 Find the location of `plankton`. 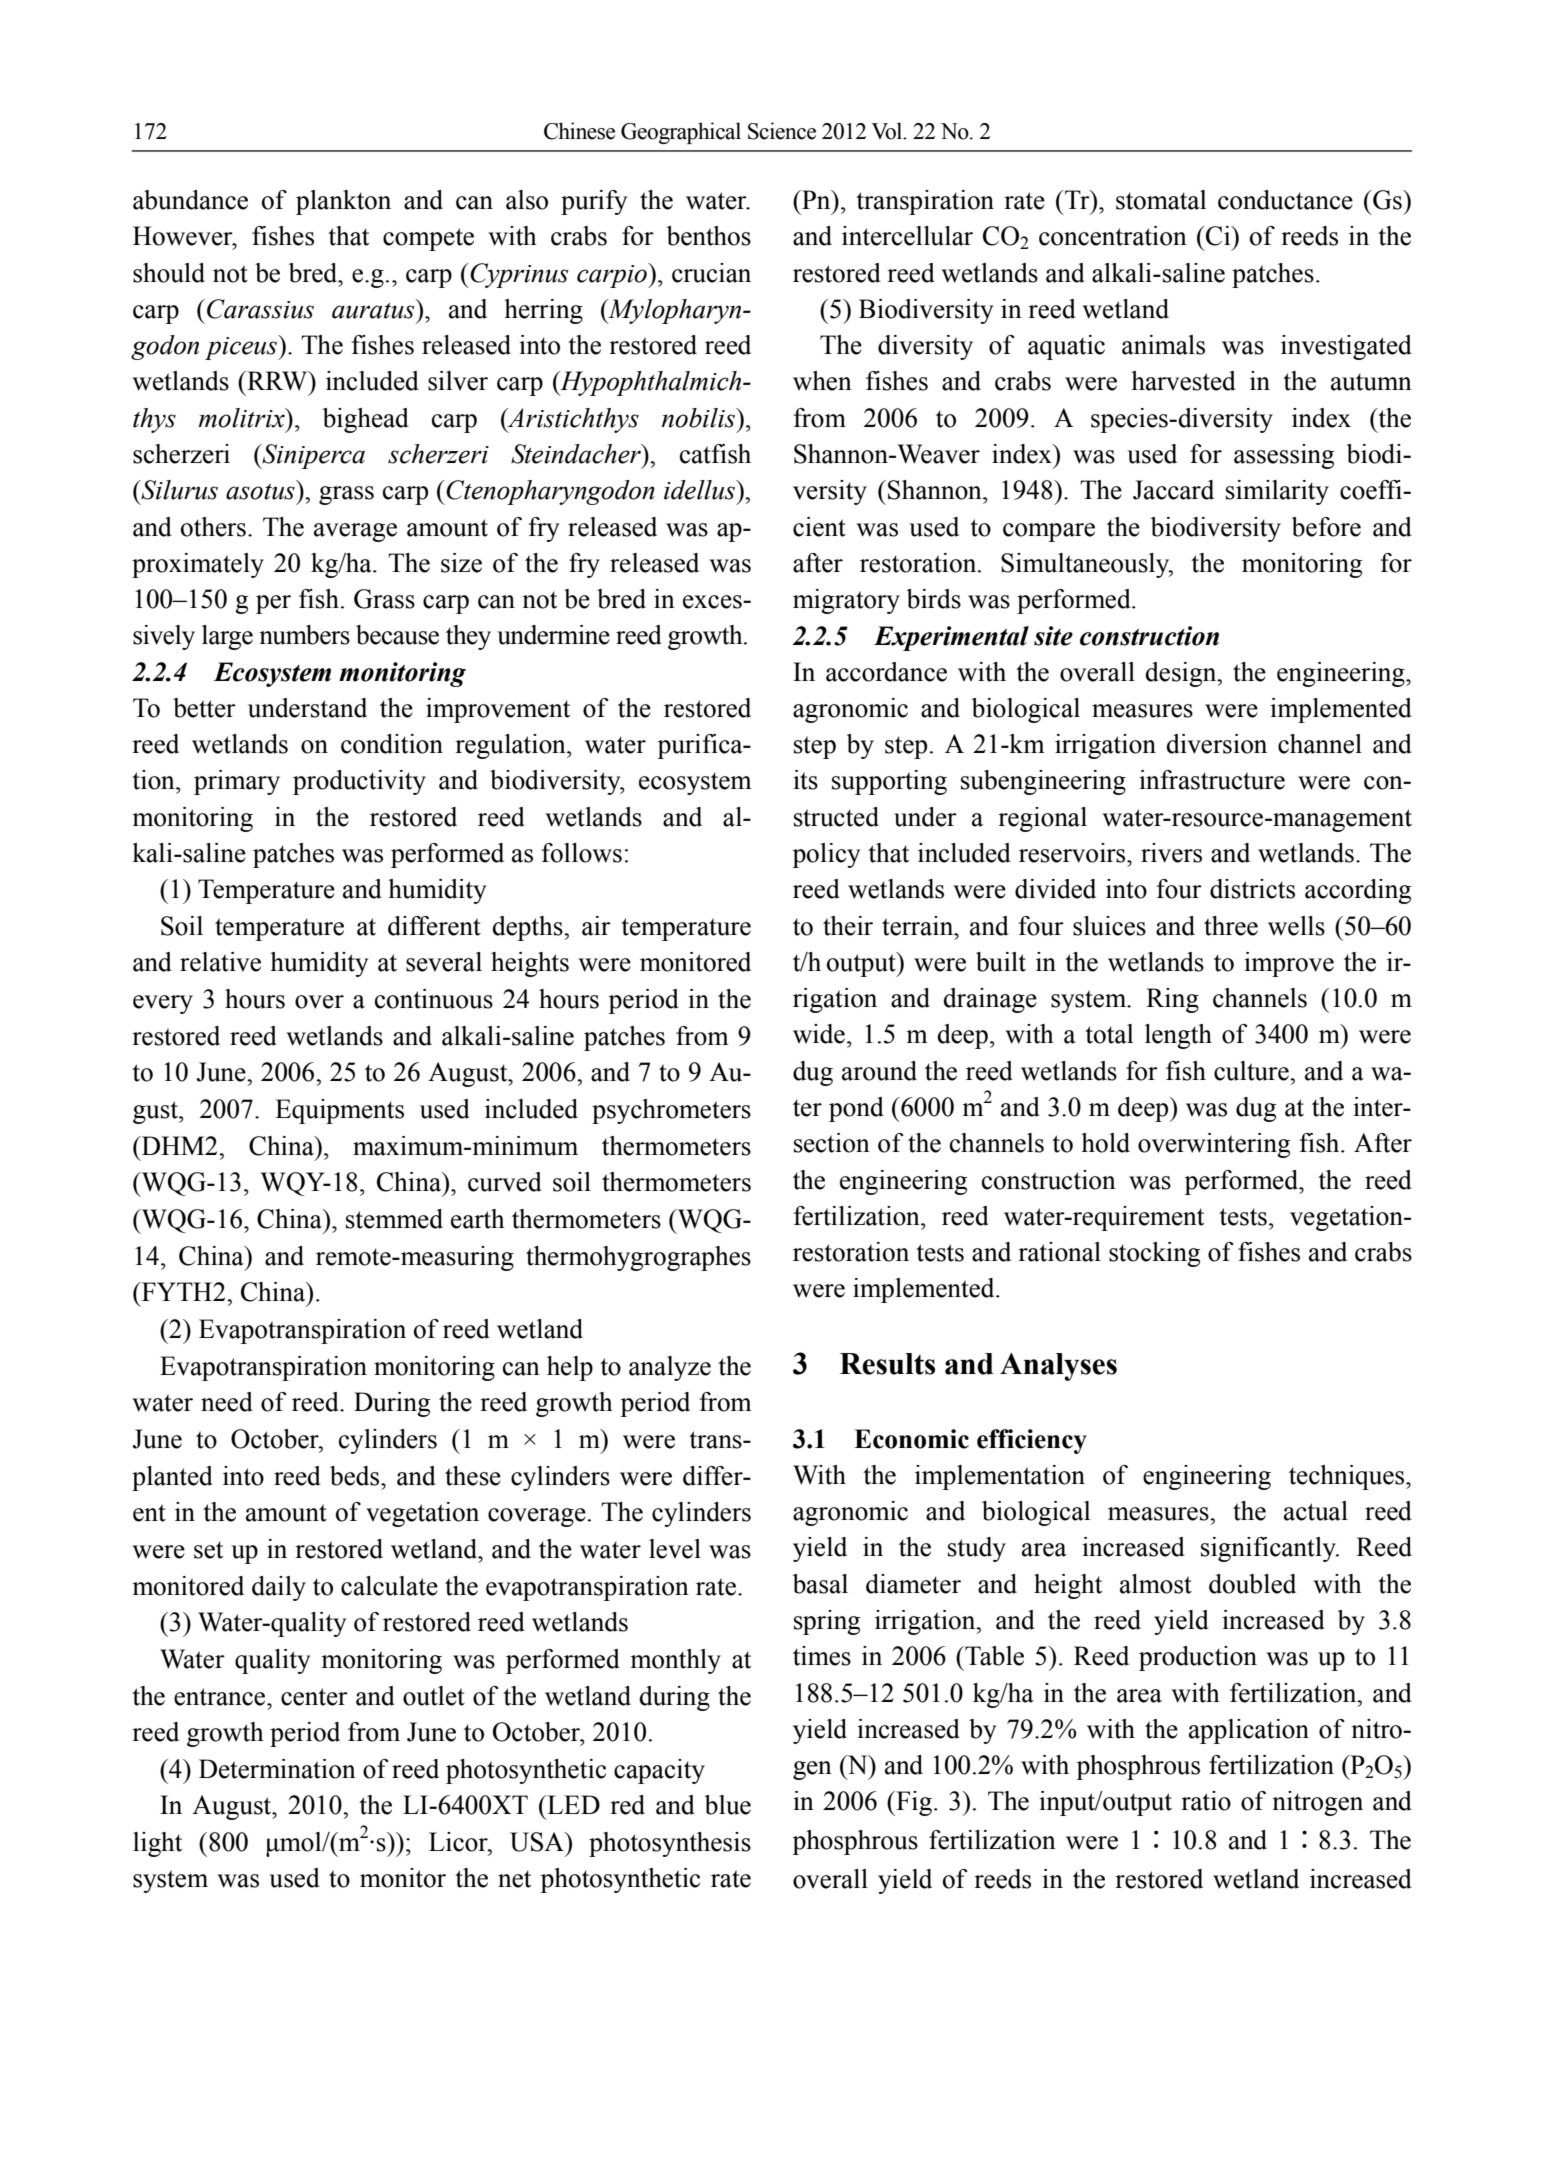

plankton is located at coordinates (343, 202).
